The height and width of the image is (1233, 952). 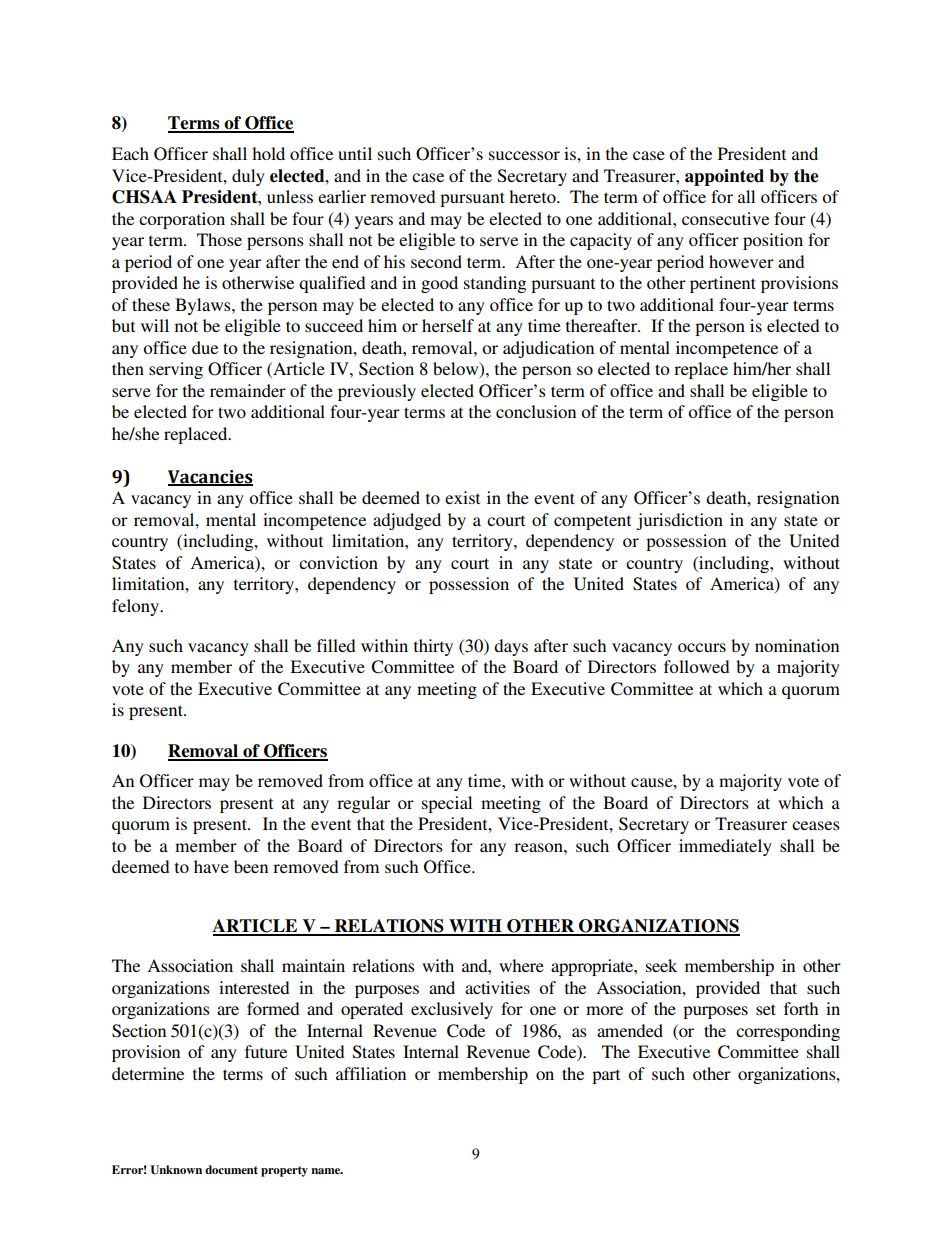 What do you see at coordinates (533, 196) in the image?
I see `hereto` at bounding box center [533, 196].
